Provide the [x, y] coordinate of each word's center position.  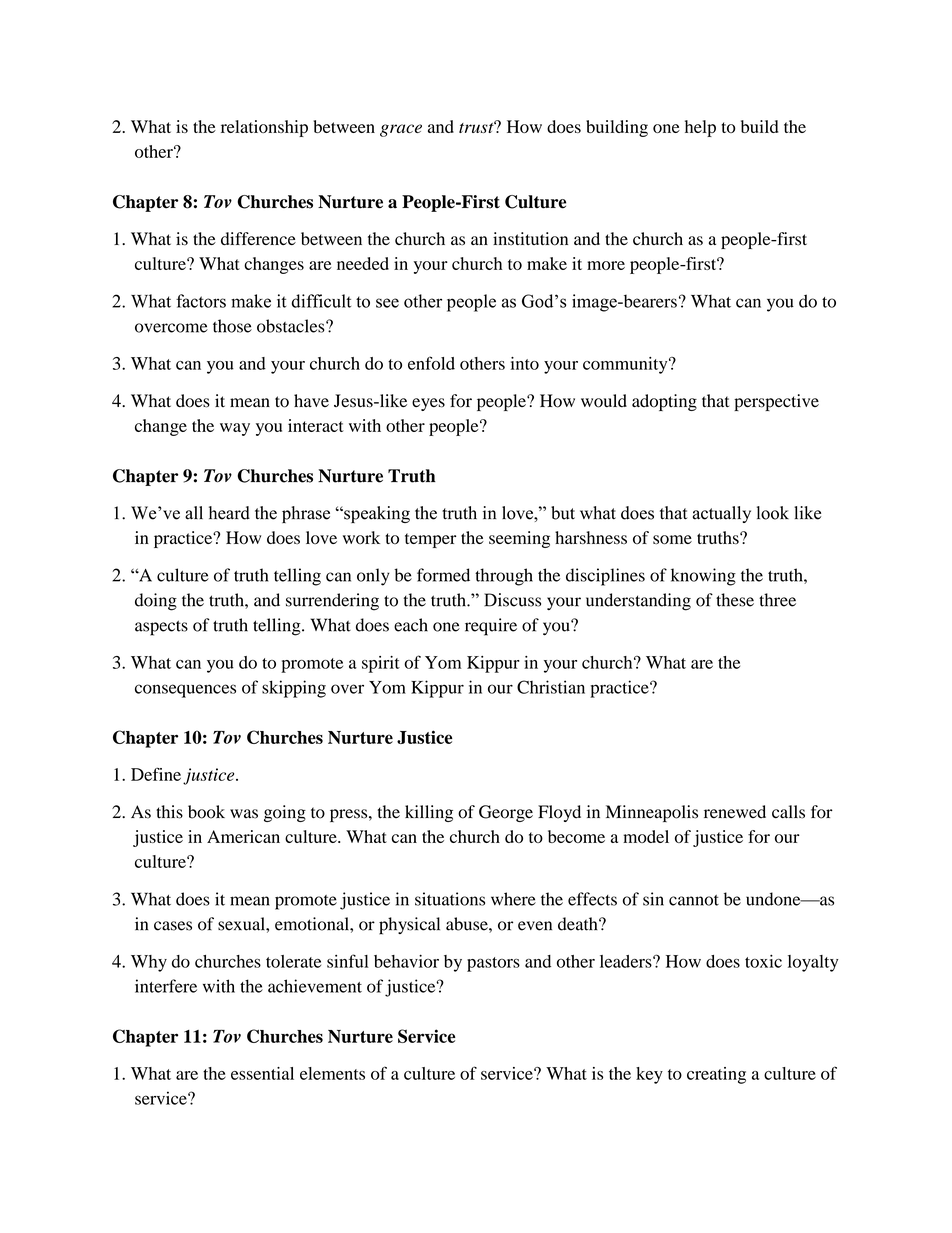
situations [450, 899]
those [232, 326]
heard [229, 513]
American [243, 836]
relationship [264, 128]
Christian [551, 687]
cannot [694, 900]
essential [262, 1073]
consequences [185, 691]
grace [401, 130]
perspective [776, 402]
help [700, 128]
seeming [519, 539]
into [525, 363]
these [735, 600]
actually [722, 514]
